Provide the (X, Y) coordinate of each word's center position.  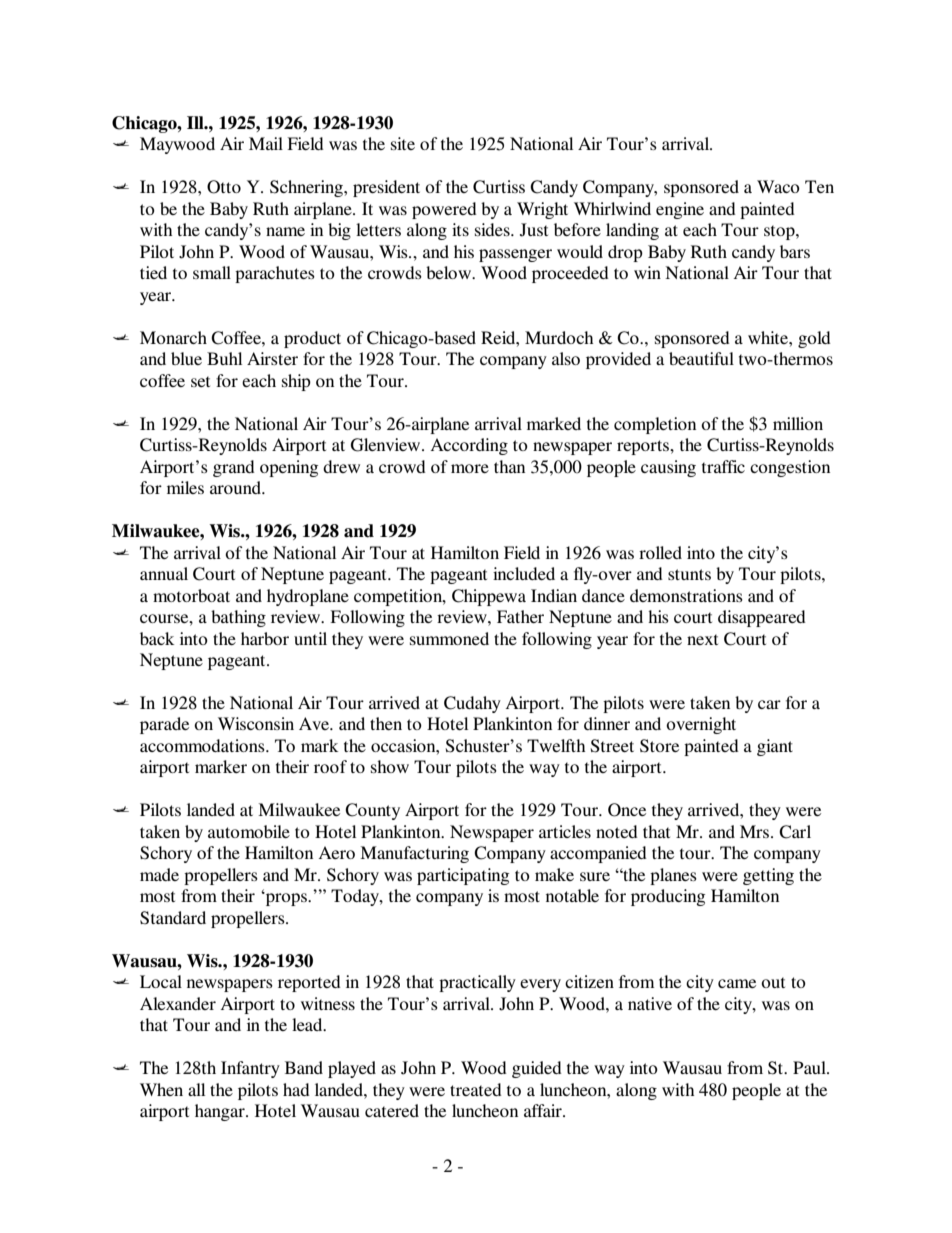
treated (476, 1089)
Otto (224, 187)
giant (775, 747)
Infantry (250, 1069)
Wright (542, 210)
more (470, 468)
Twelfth (556, 745)
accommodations (203, 745)
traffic (723, 466)
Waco (778, 186)
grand (234, 468)
